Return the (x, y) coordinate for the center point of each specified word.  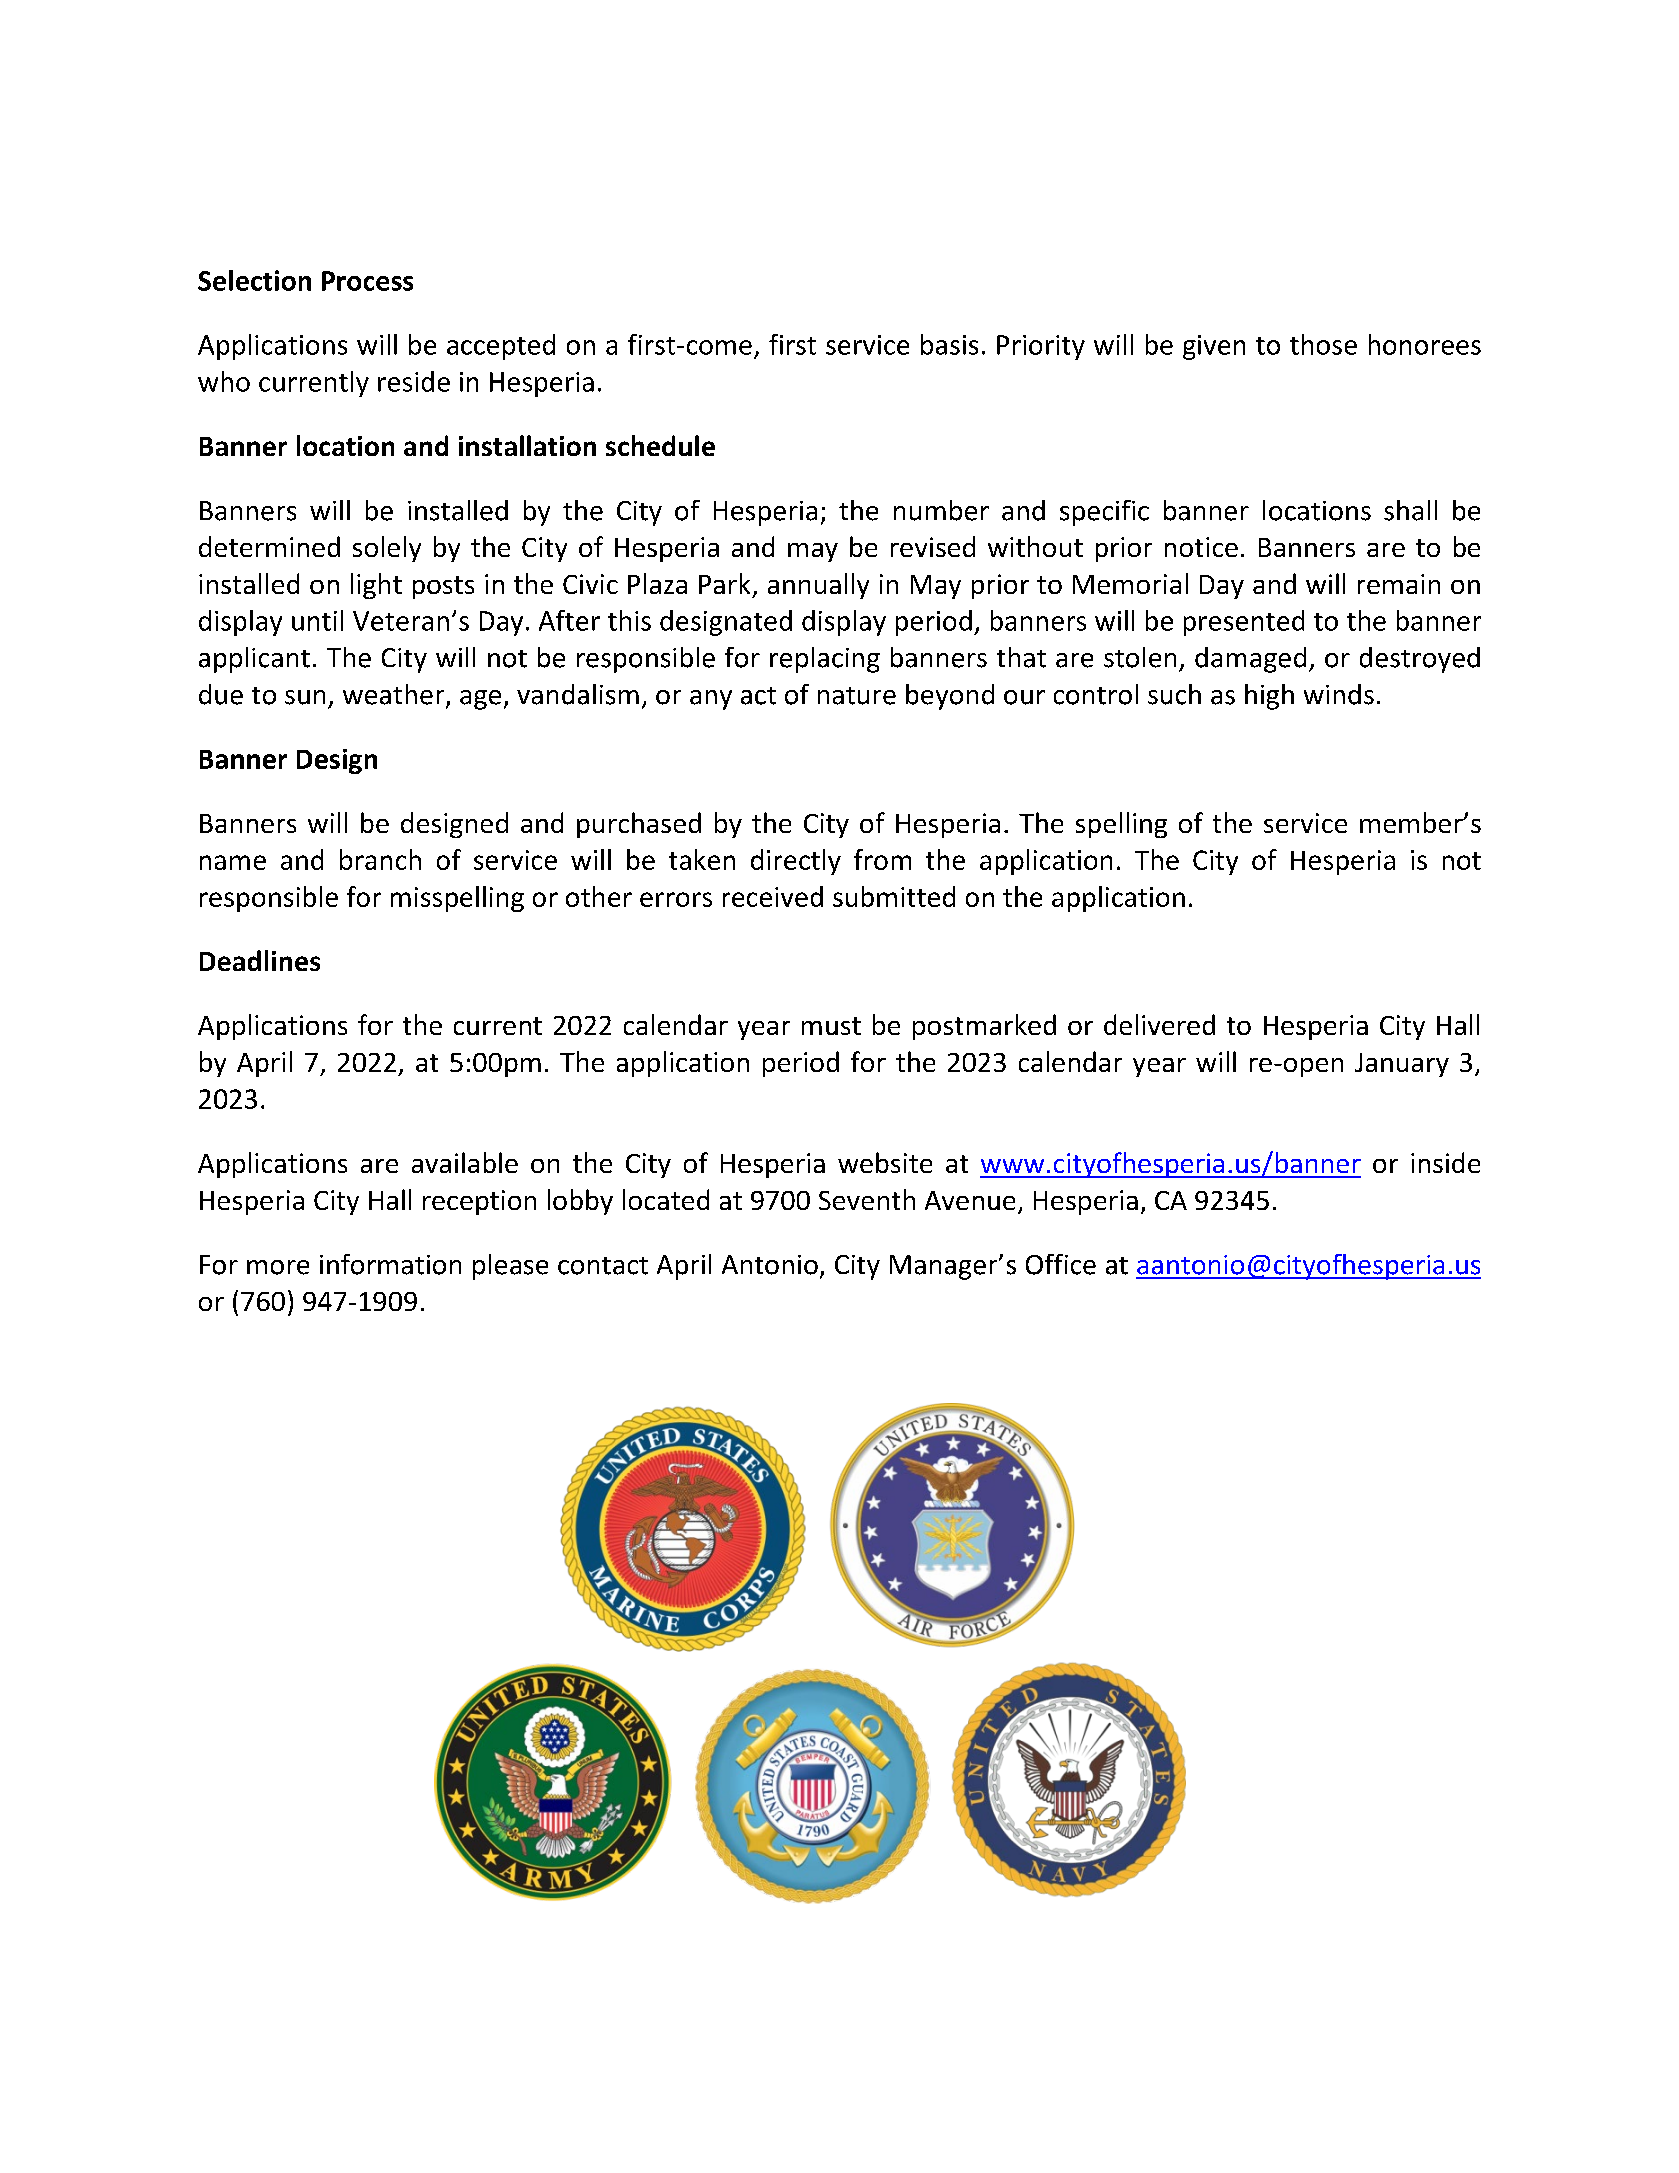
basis (949, 344)
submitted (894, 896)
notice (1201, 547)
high (1269, 697)
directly (796, 862)
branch (380, 859)
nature (857, 696)
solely (387, 549)
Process (367, 281)
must (831, 1026)
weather (395, 695)
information (390, 1264)
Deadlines (260, 960)
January (1402, 1065)
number (941, 510)
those (1323, 344)
